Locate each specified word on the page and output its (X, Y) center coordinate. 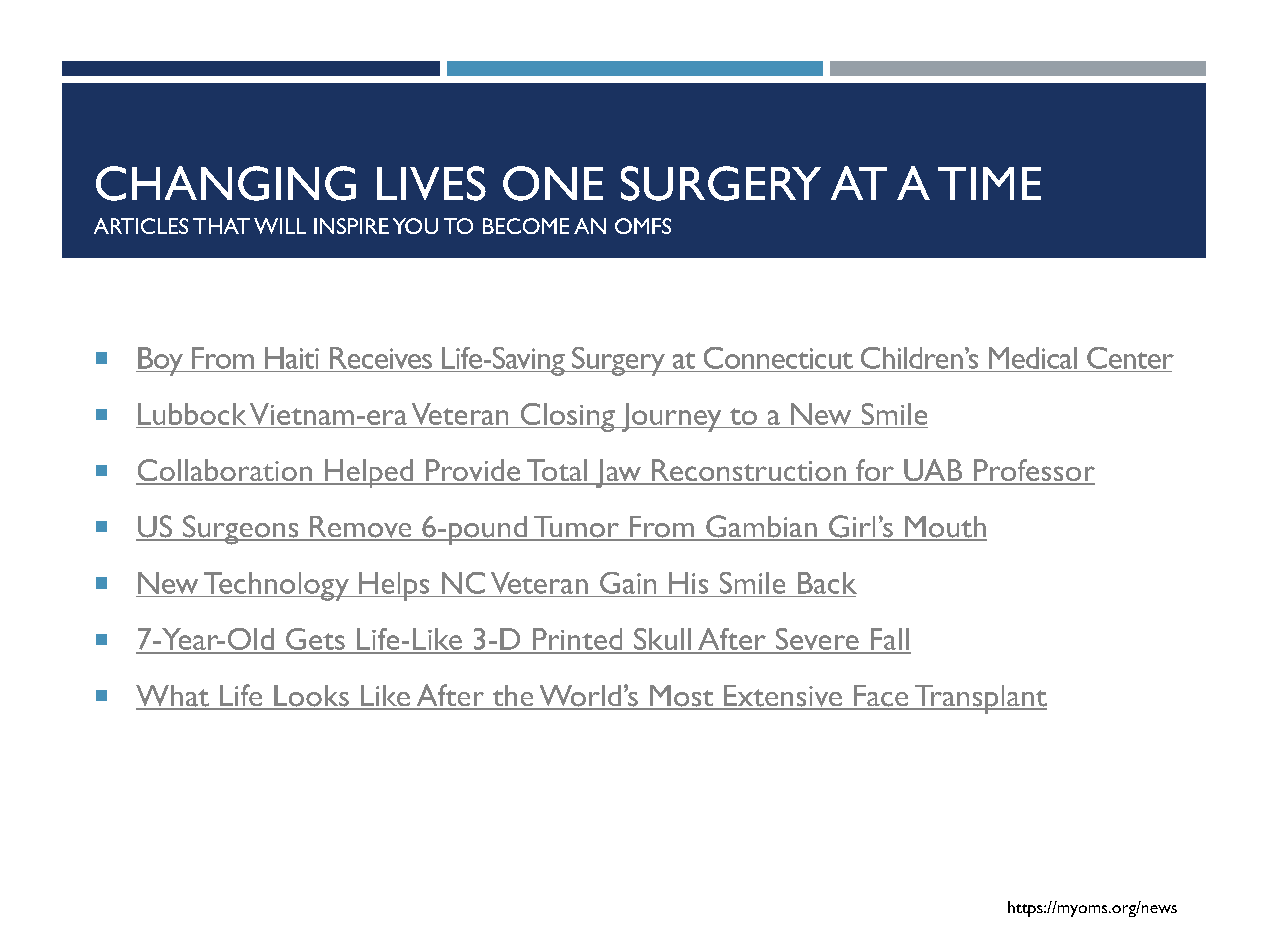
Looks (311, 697)
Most (682, 697)
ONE (553, 183)
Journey (671, 417)
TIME (989, 183)
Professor (1033, 471)
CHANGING (226, 183)
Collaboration (225, 471)
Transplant (979, 699)
